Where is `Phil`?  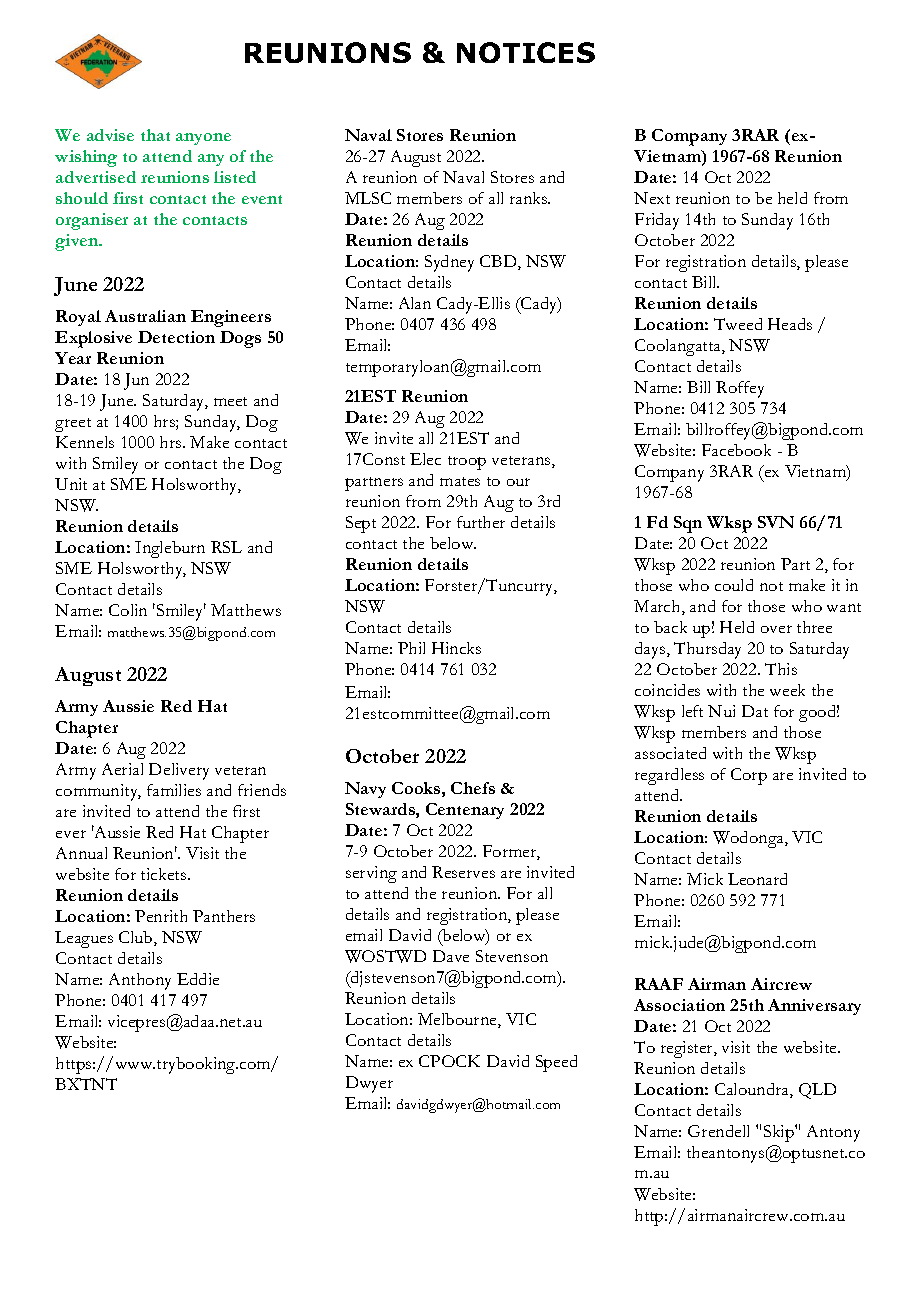 Phil is located at coordinates (411, 648).
